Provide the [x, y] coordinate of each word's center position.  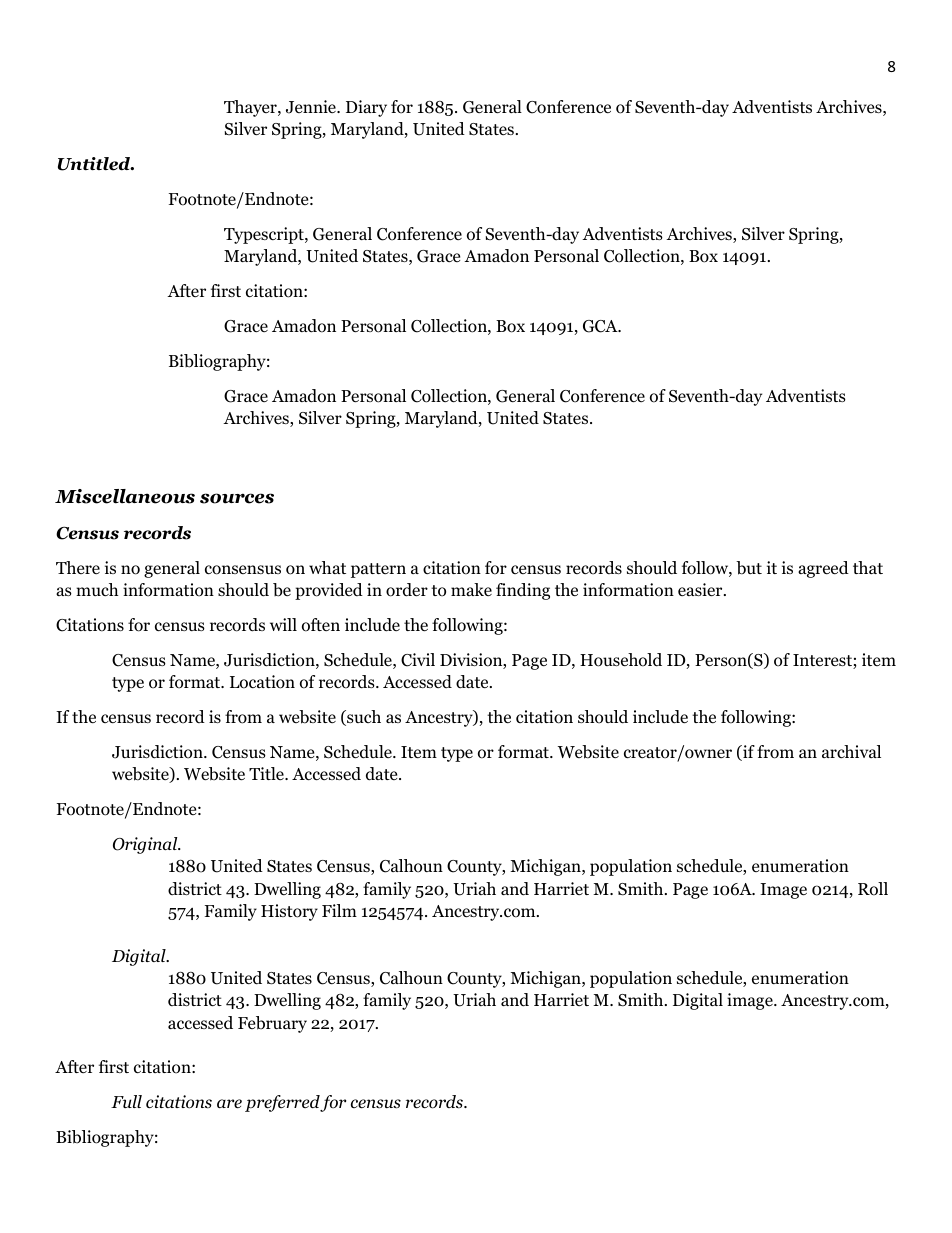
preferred [283, 1103]
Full [126, 1101]
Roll [873, 889]
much [97, 589]
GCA [601, 326]
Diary [366, 108]
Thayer [251, 108]
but [749, 568]
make [471, 589]
